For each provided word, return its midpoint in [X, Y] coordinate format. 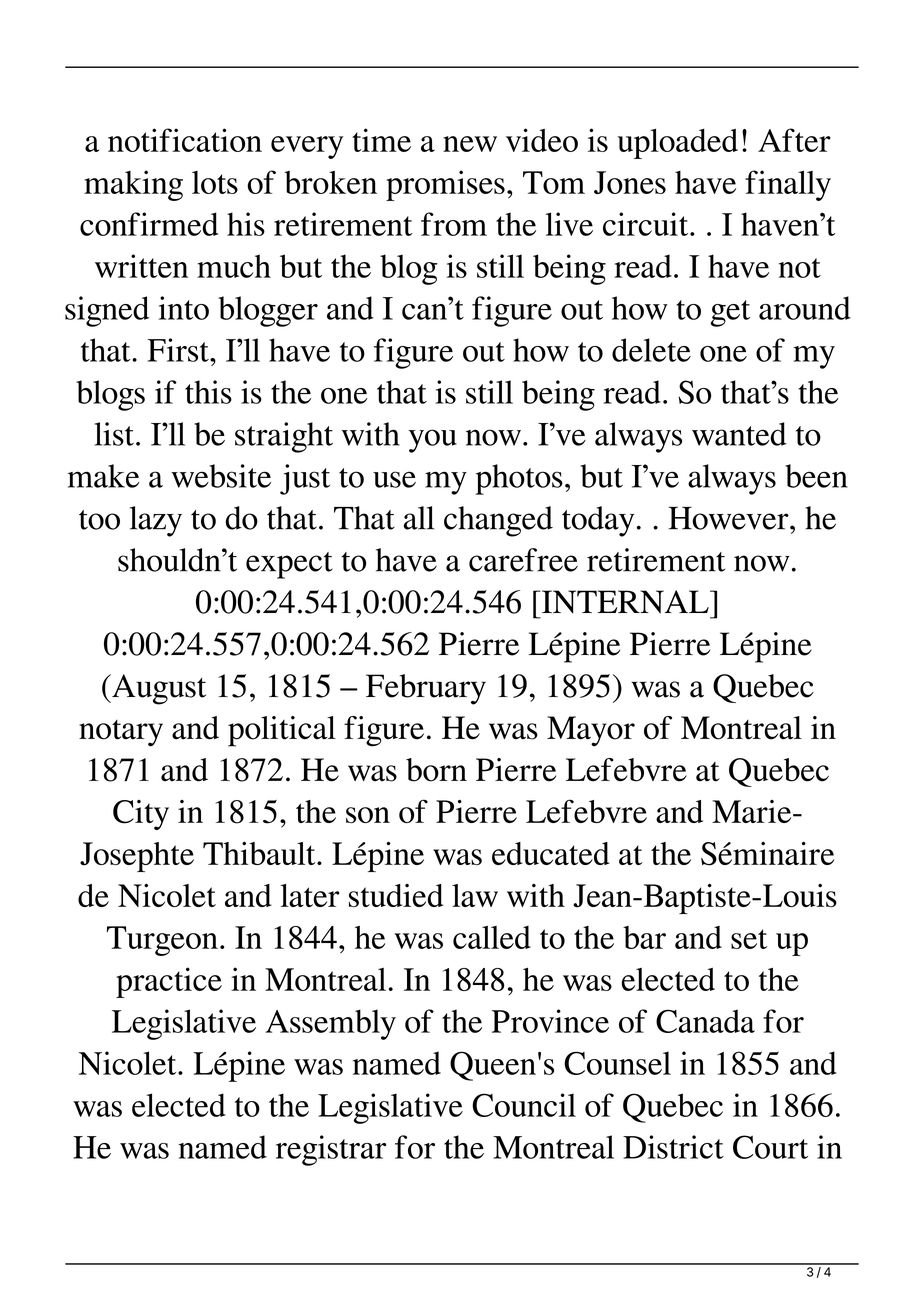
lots [215, 182]
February [426, 689]
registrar [331, 1150]
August [158, 689]
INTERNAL [625, 602]
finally [788, 185]
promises [445, 185]
